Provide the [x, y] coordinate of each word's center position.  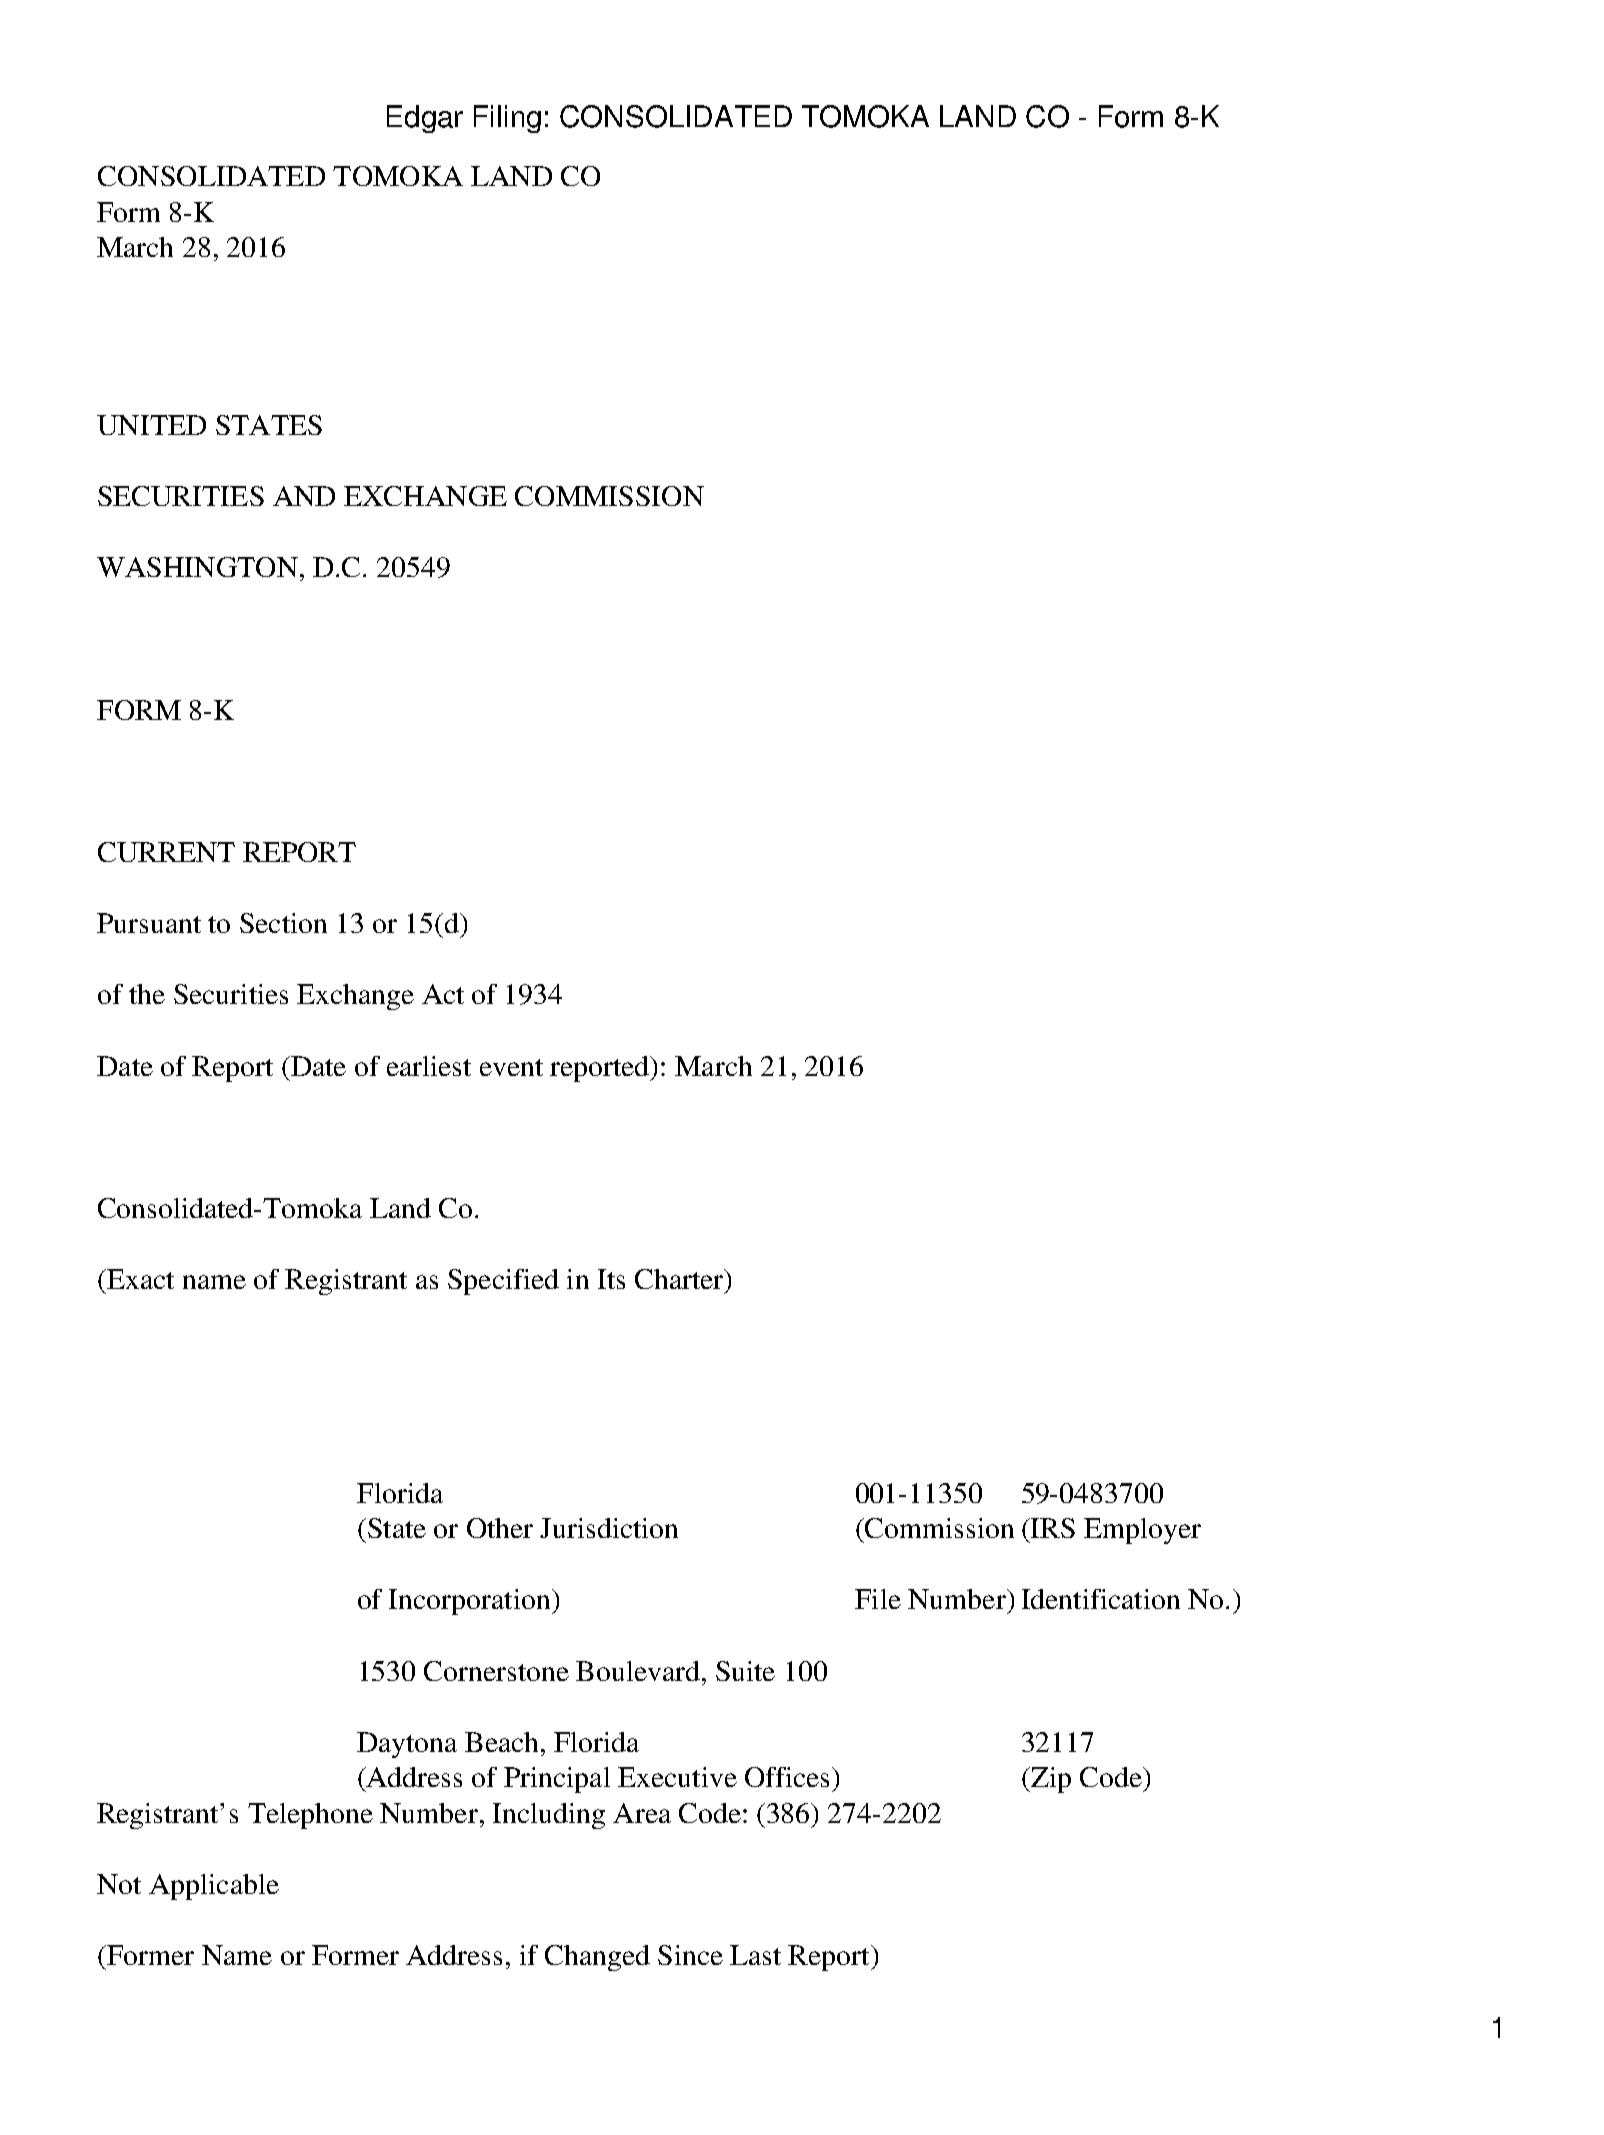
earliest [429, 1066]
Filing [507, 119]
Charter [680, 1279]
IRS [1052, 1528]
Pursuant [149, 923]
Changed [597, 1958]
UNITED [151, 425]
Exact [139, 1279]
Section [283, 923]
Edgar [425, 119]
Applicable [214, 1887]
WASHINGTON [197, 567]
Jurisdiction [609, 1528]
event [511, 1067]
